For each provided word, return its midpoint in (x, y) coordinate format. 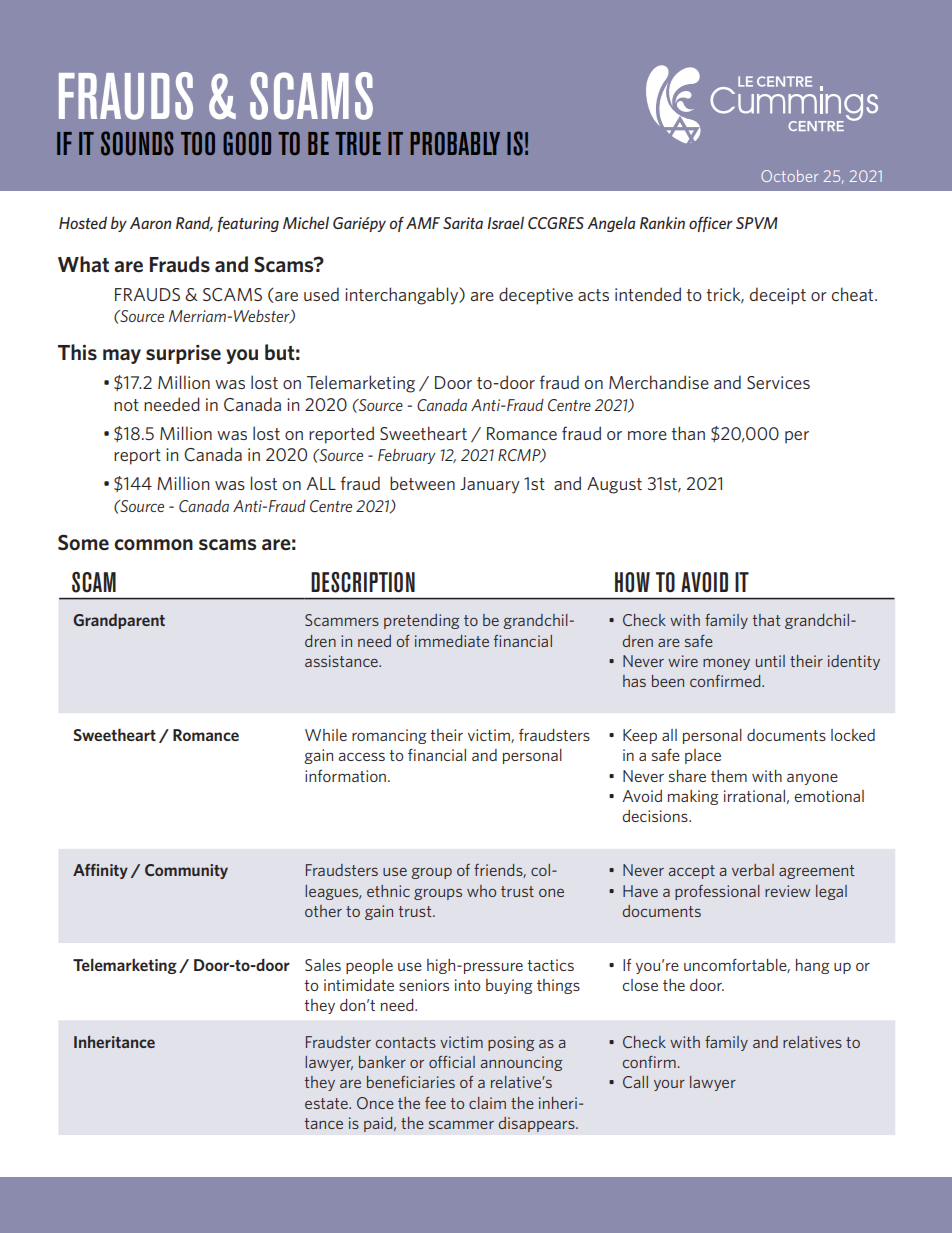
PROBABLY (455, 143)
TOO (198, 143)
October (789, 176)
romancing (389, 736)
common (153, 545)
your (669, 1085)
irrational (754, 796)
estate (327, 1103)
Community (186, 871)
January (490, 485)
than (688, 433)
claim (487, 1103)
